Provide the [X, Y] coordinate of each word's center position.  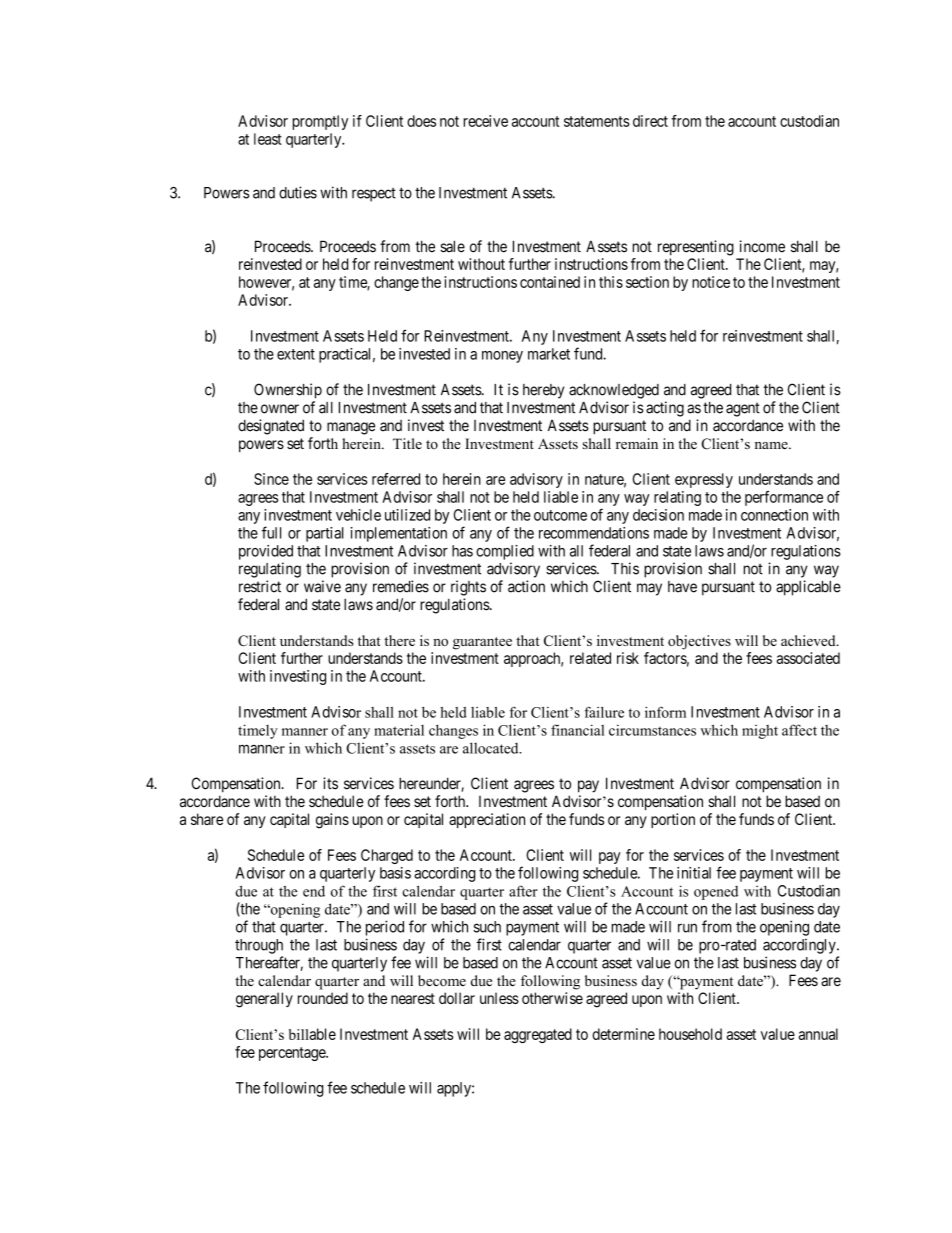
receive [486, 121]
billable [312, 1034]
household [690, 1034]
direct [650, 121]
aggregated [538, 1035]
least [268, 139]
